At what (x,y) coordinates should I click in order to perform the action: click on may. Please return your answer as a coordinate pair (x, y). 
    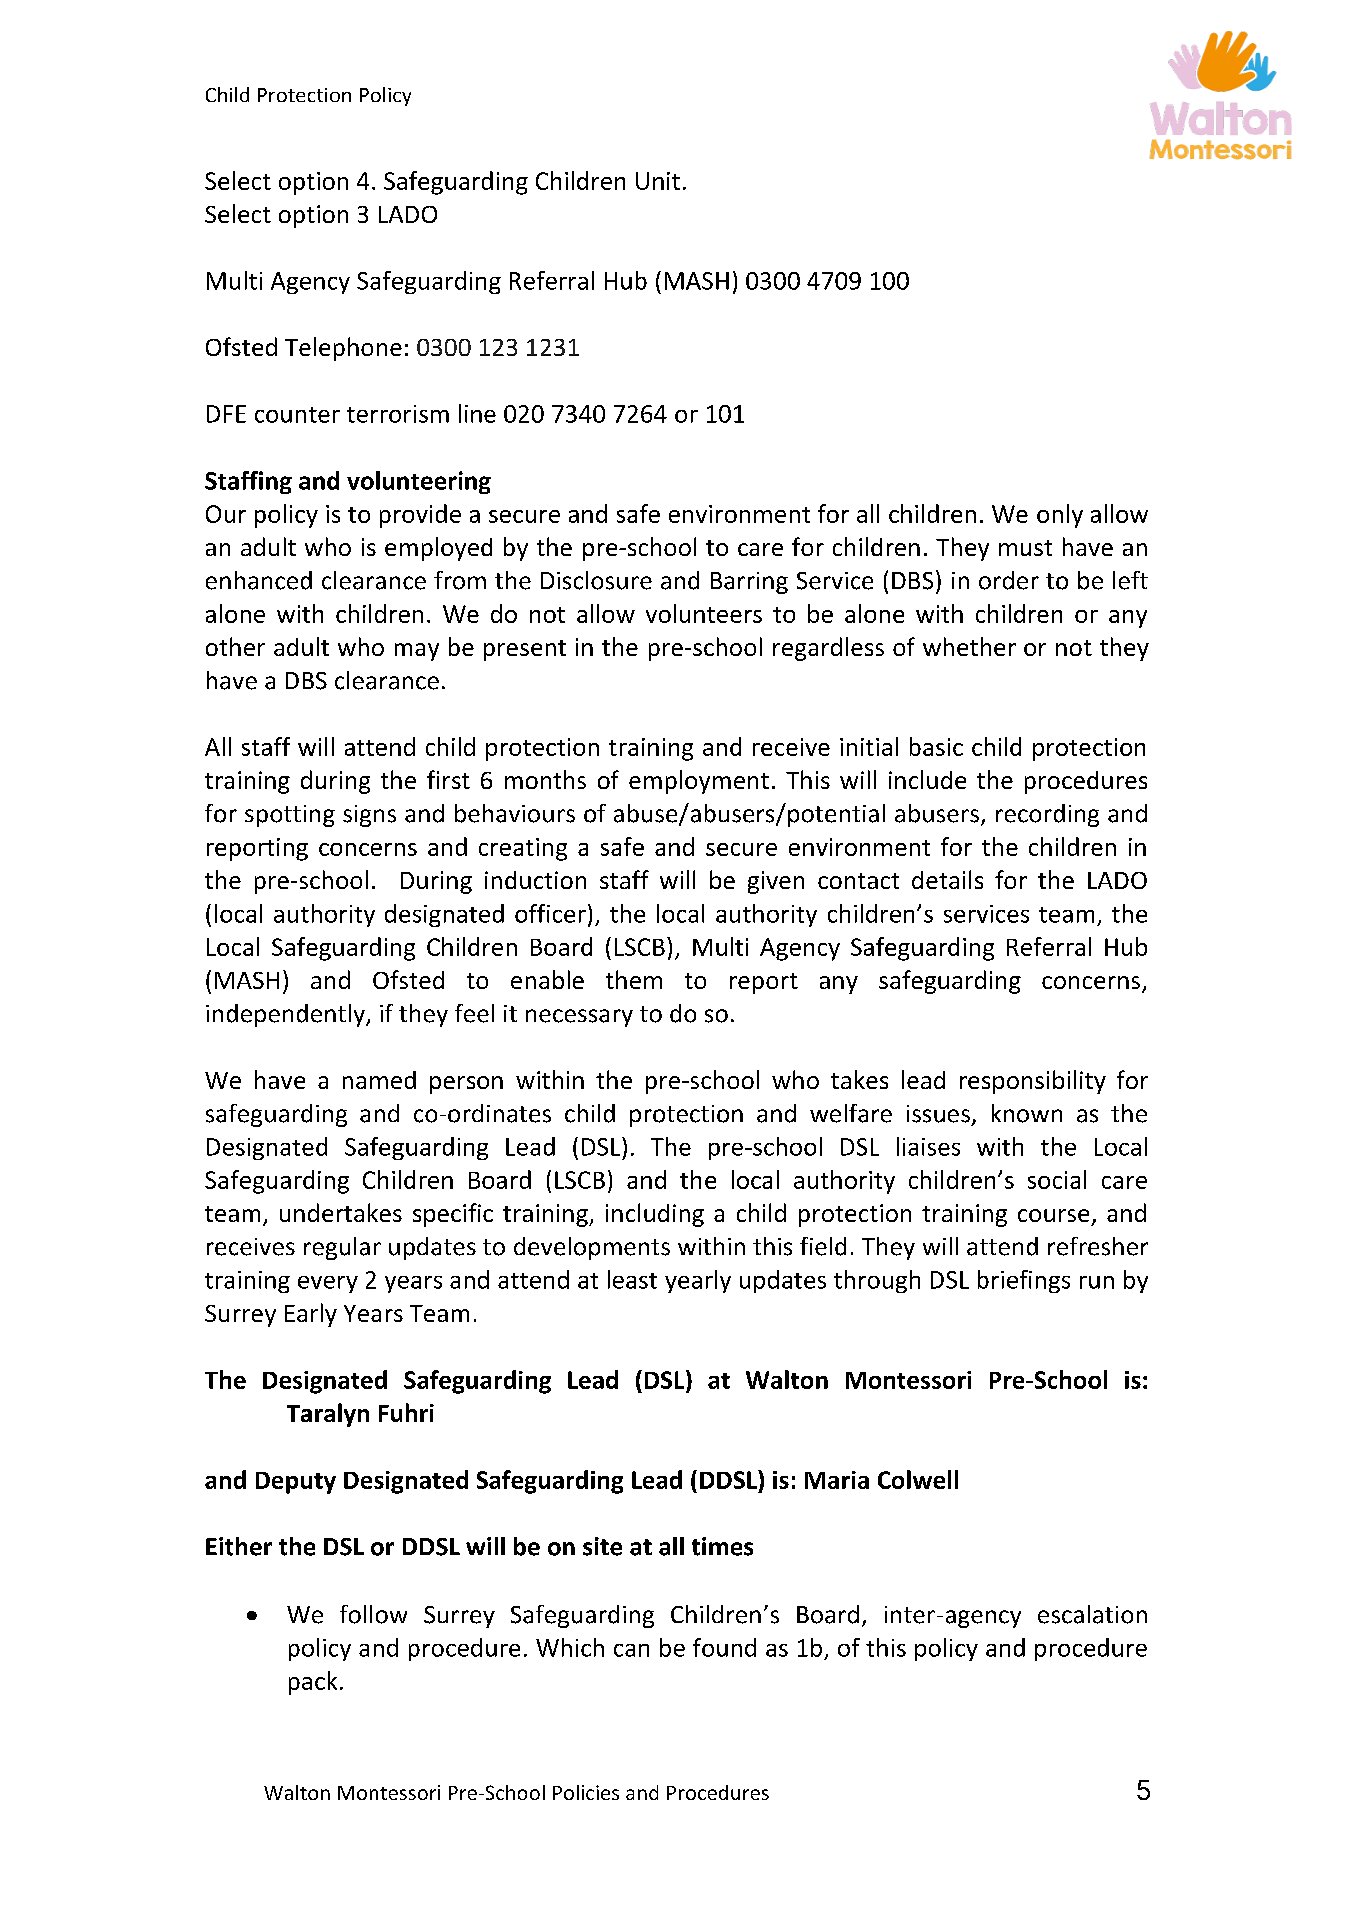
    Looking at the image, I should click on (417, 652).
